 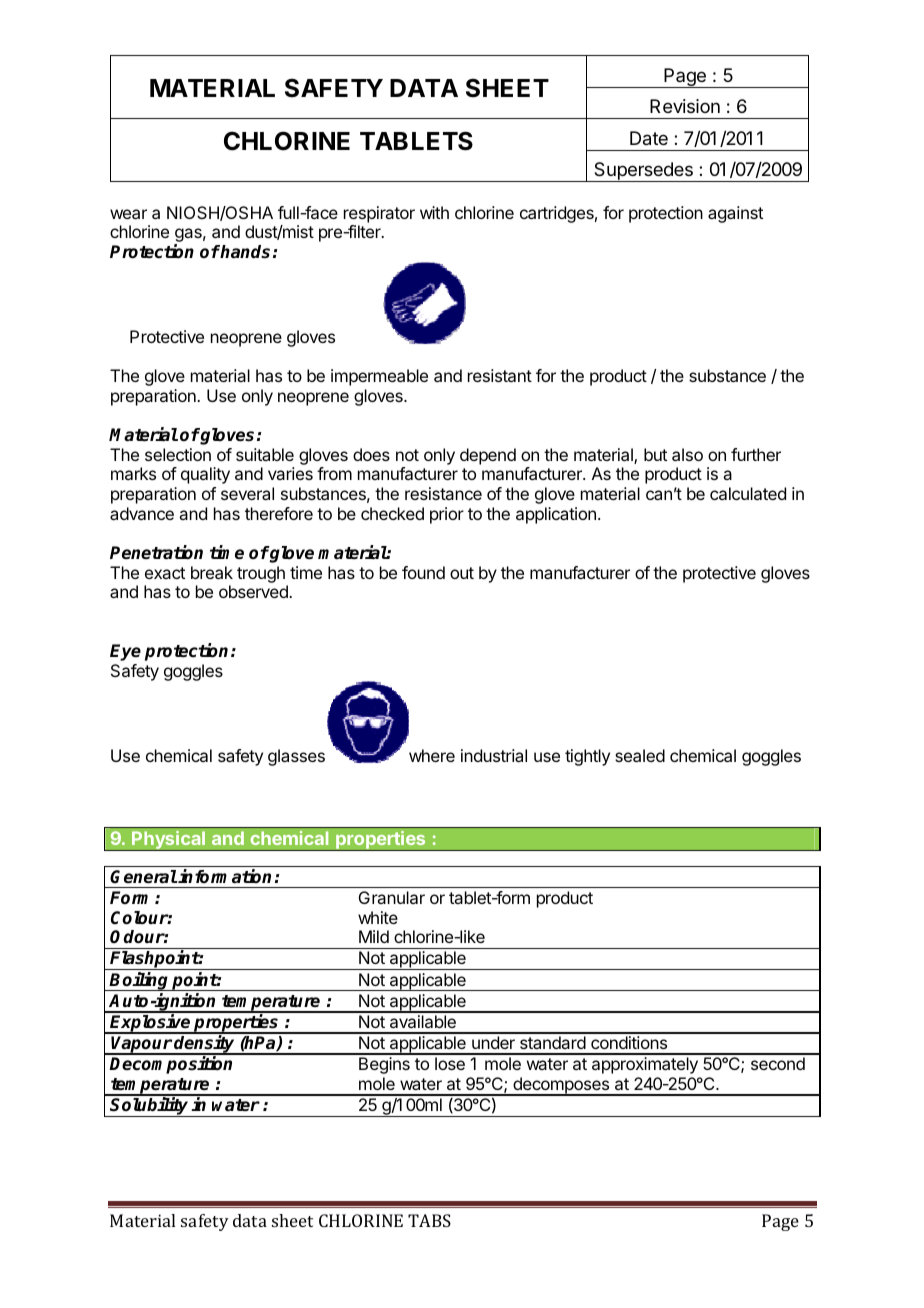 What do you see at coordinates (128, 214) in the screenshot?
I see `wear` at bounding box center [128, 214].
